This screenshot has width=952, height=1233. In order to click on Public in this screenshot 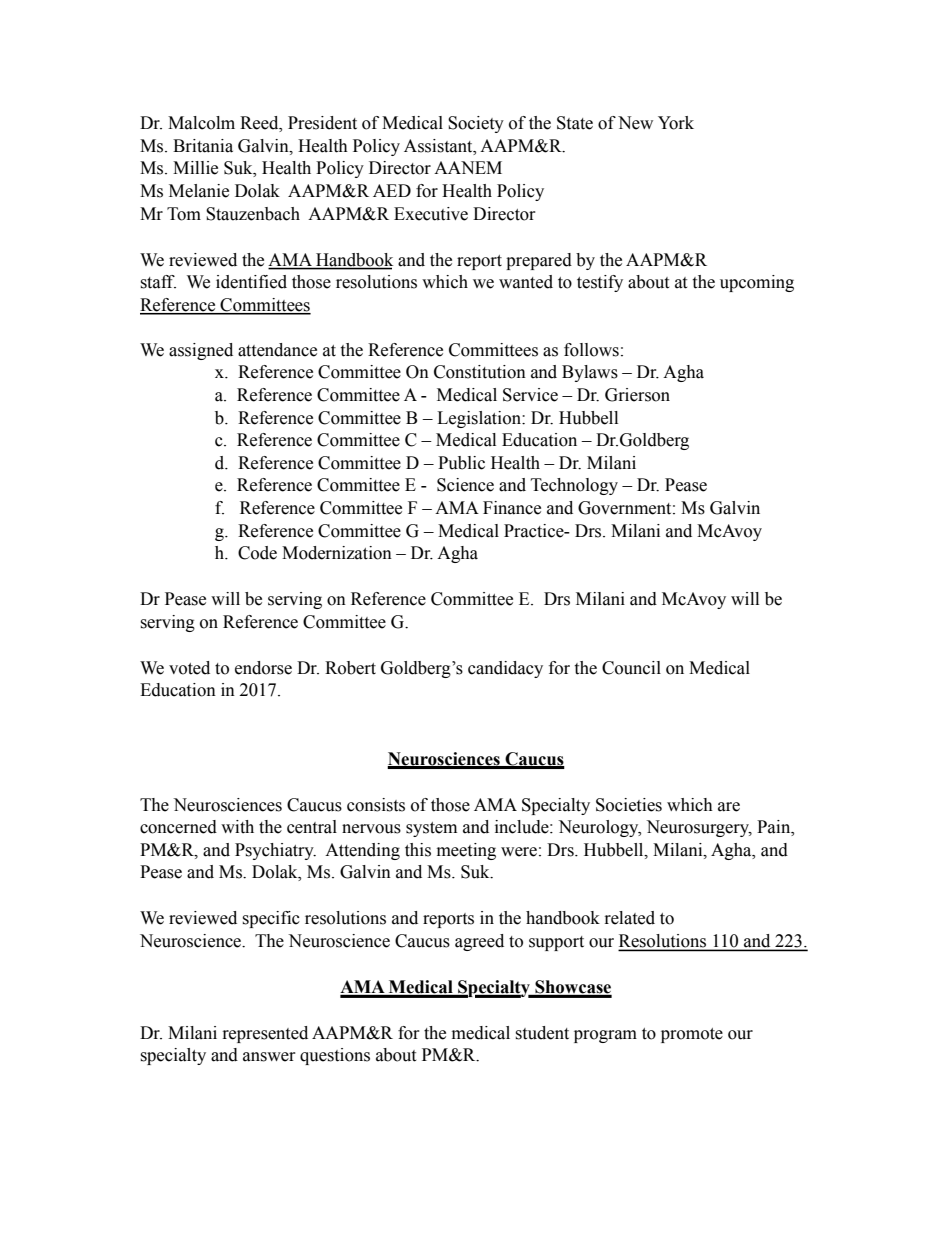, I will do `click(461, 463)`.
